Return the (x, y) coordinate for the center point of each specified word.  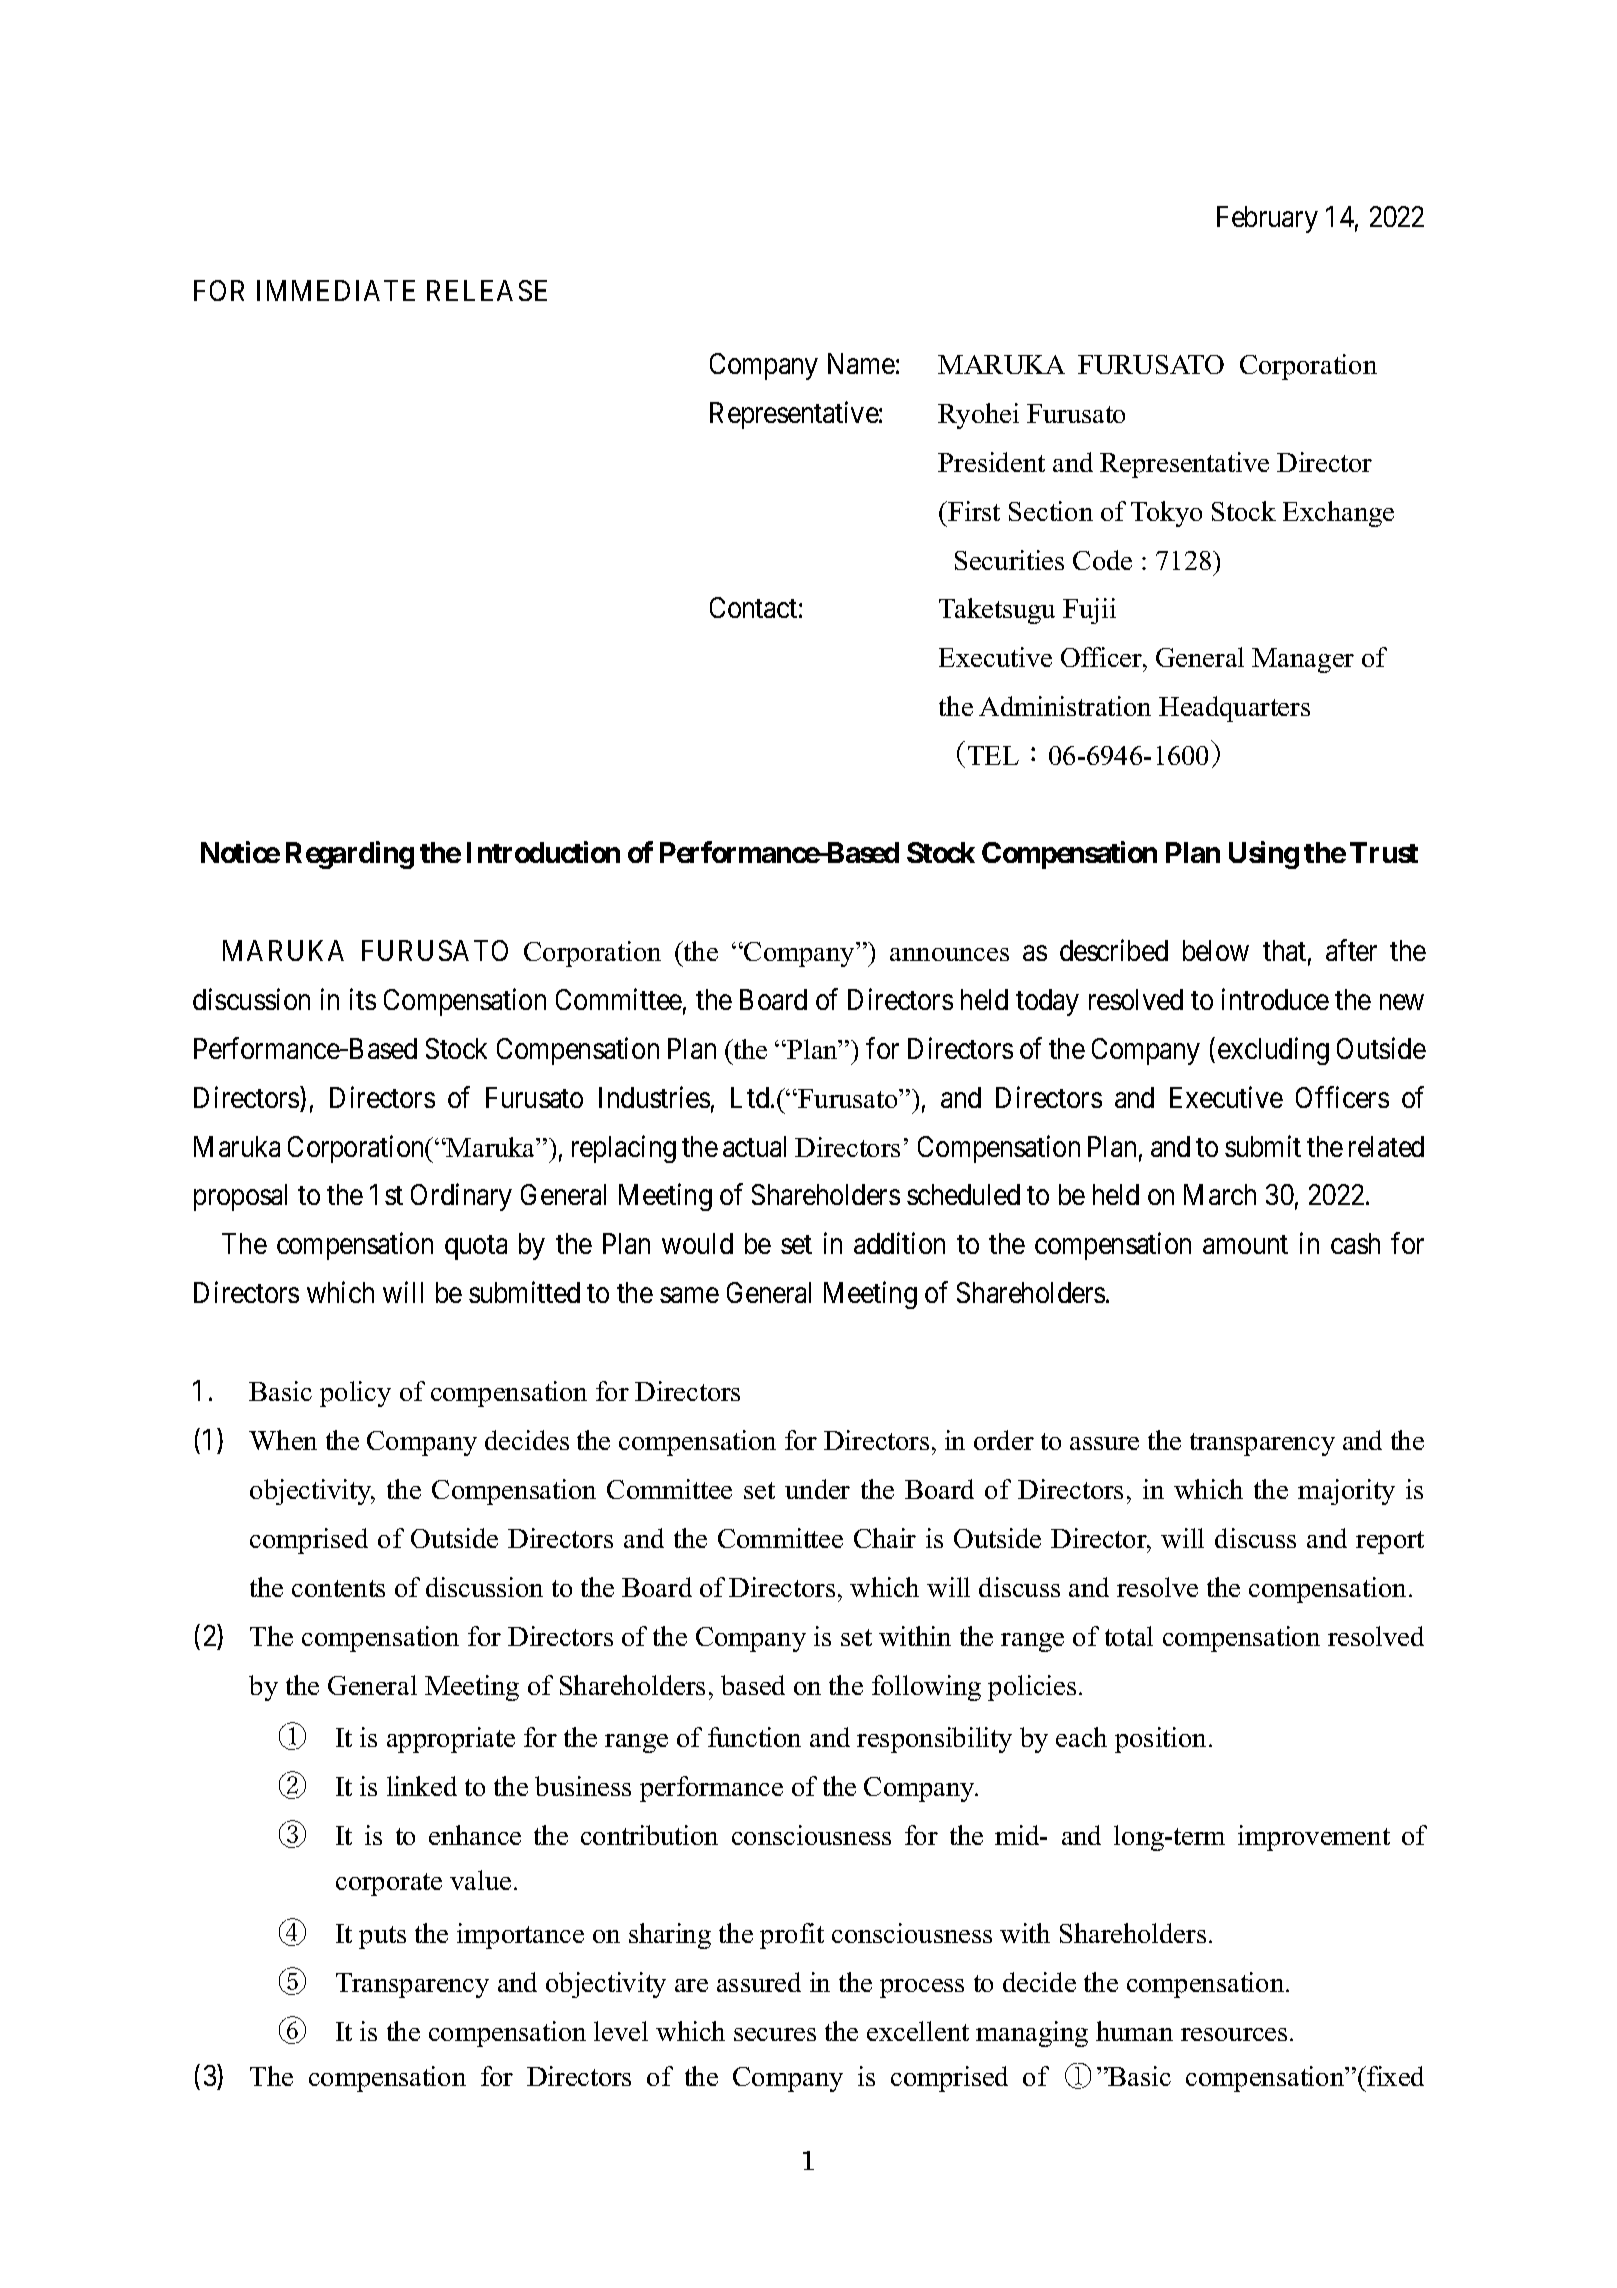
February (1267, 219)
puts (382, 1937)
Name (861, 363)
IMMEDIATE (336, 290)
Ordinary (461, 1197)
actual (754, 1146)
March (1220, 1194)
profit (792, 1936)
